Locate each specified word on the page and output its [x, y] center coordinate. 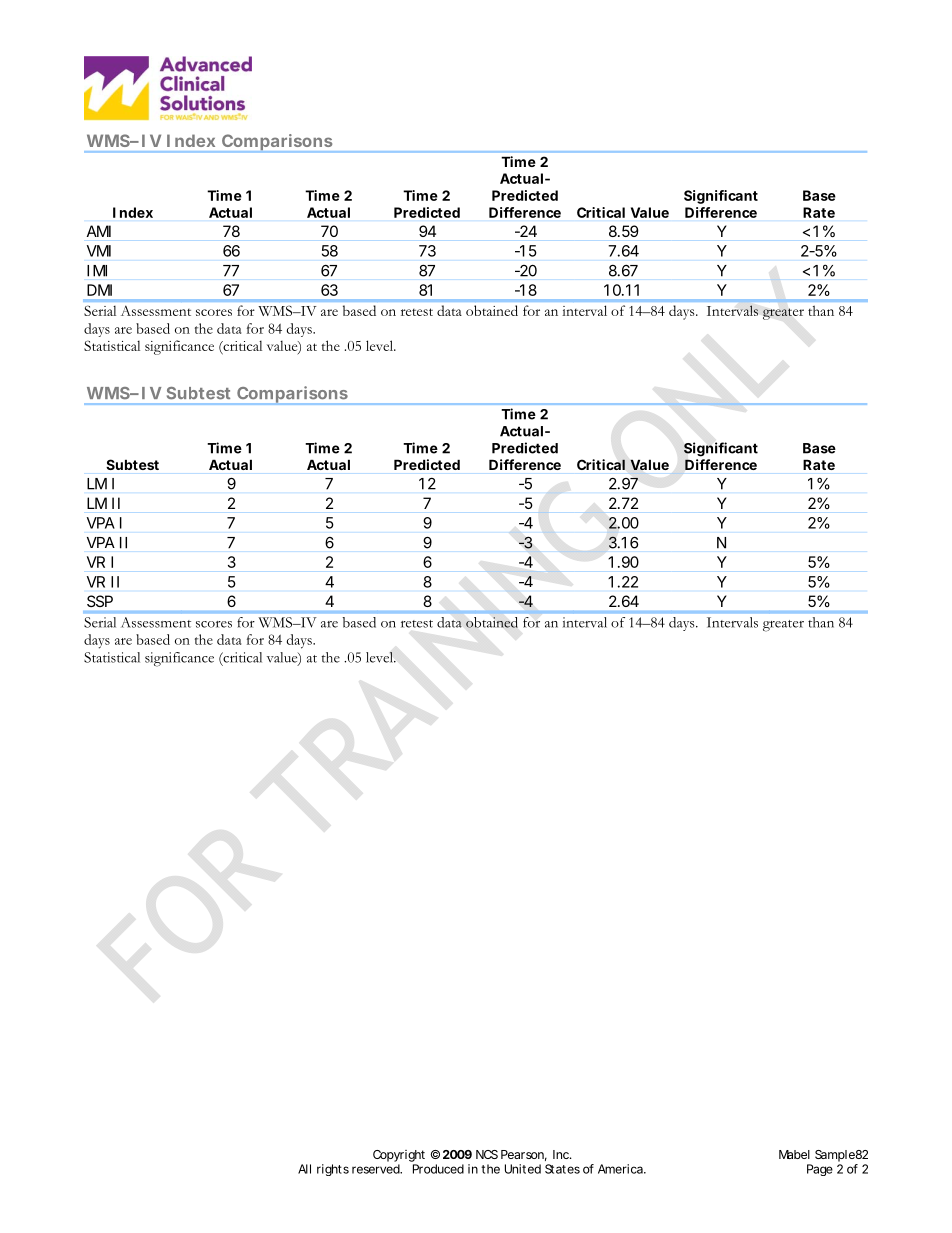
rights [333, 1170]
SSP [100, 601]
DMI [99, 290]
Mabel [794, 1154]
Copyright [399, 1156]
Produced [438, 1169]
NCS [487, 1154]
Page [820, 1170]
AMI [99, 231]
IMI [97, 271]
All [304, 1169]
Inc [562, 1154]
